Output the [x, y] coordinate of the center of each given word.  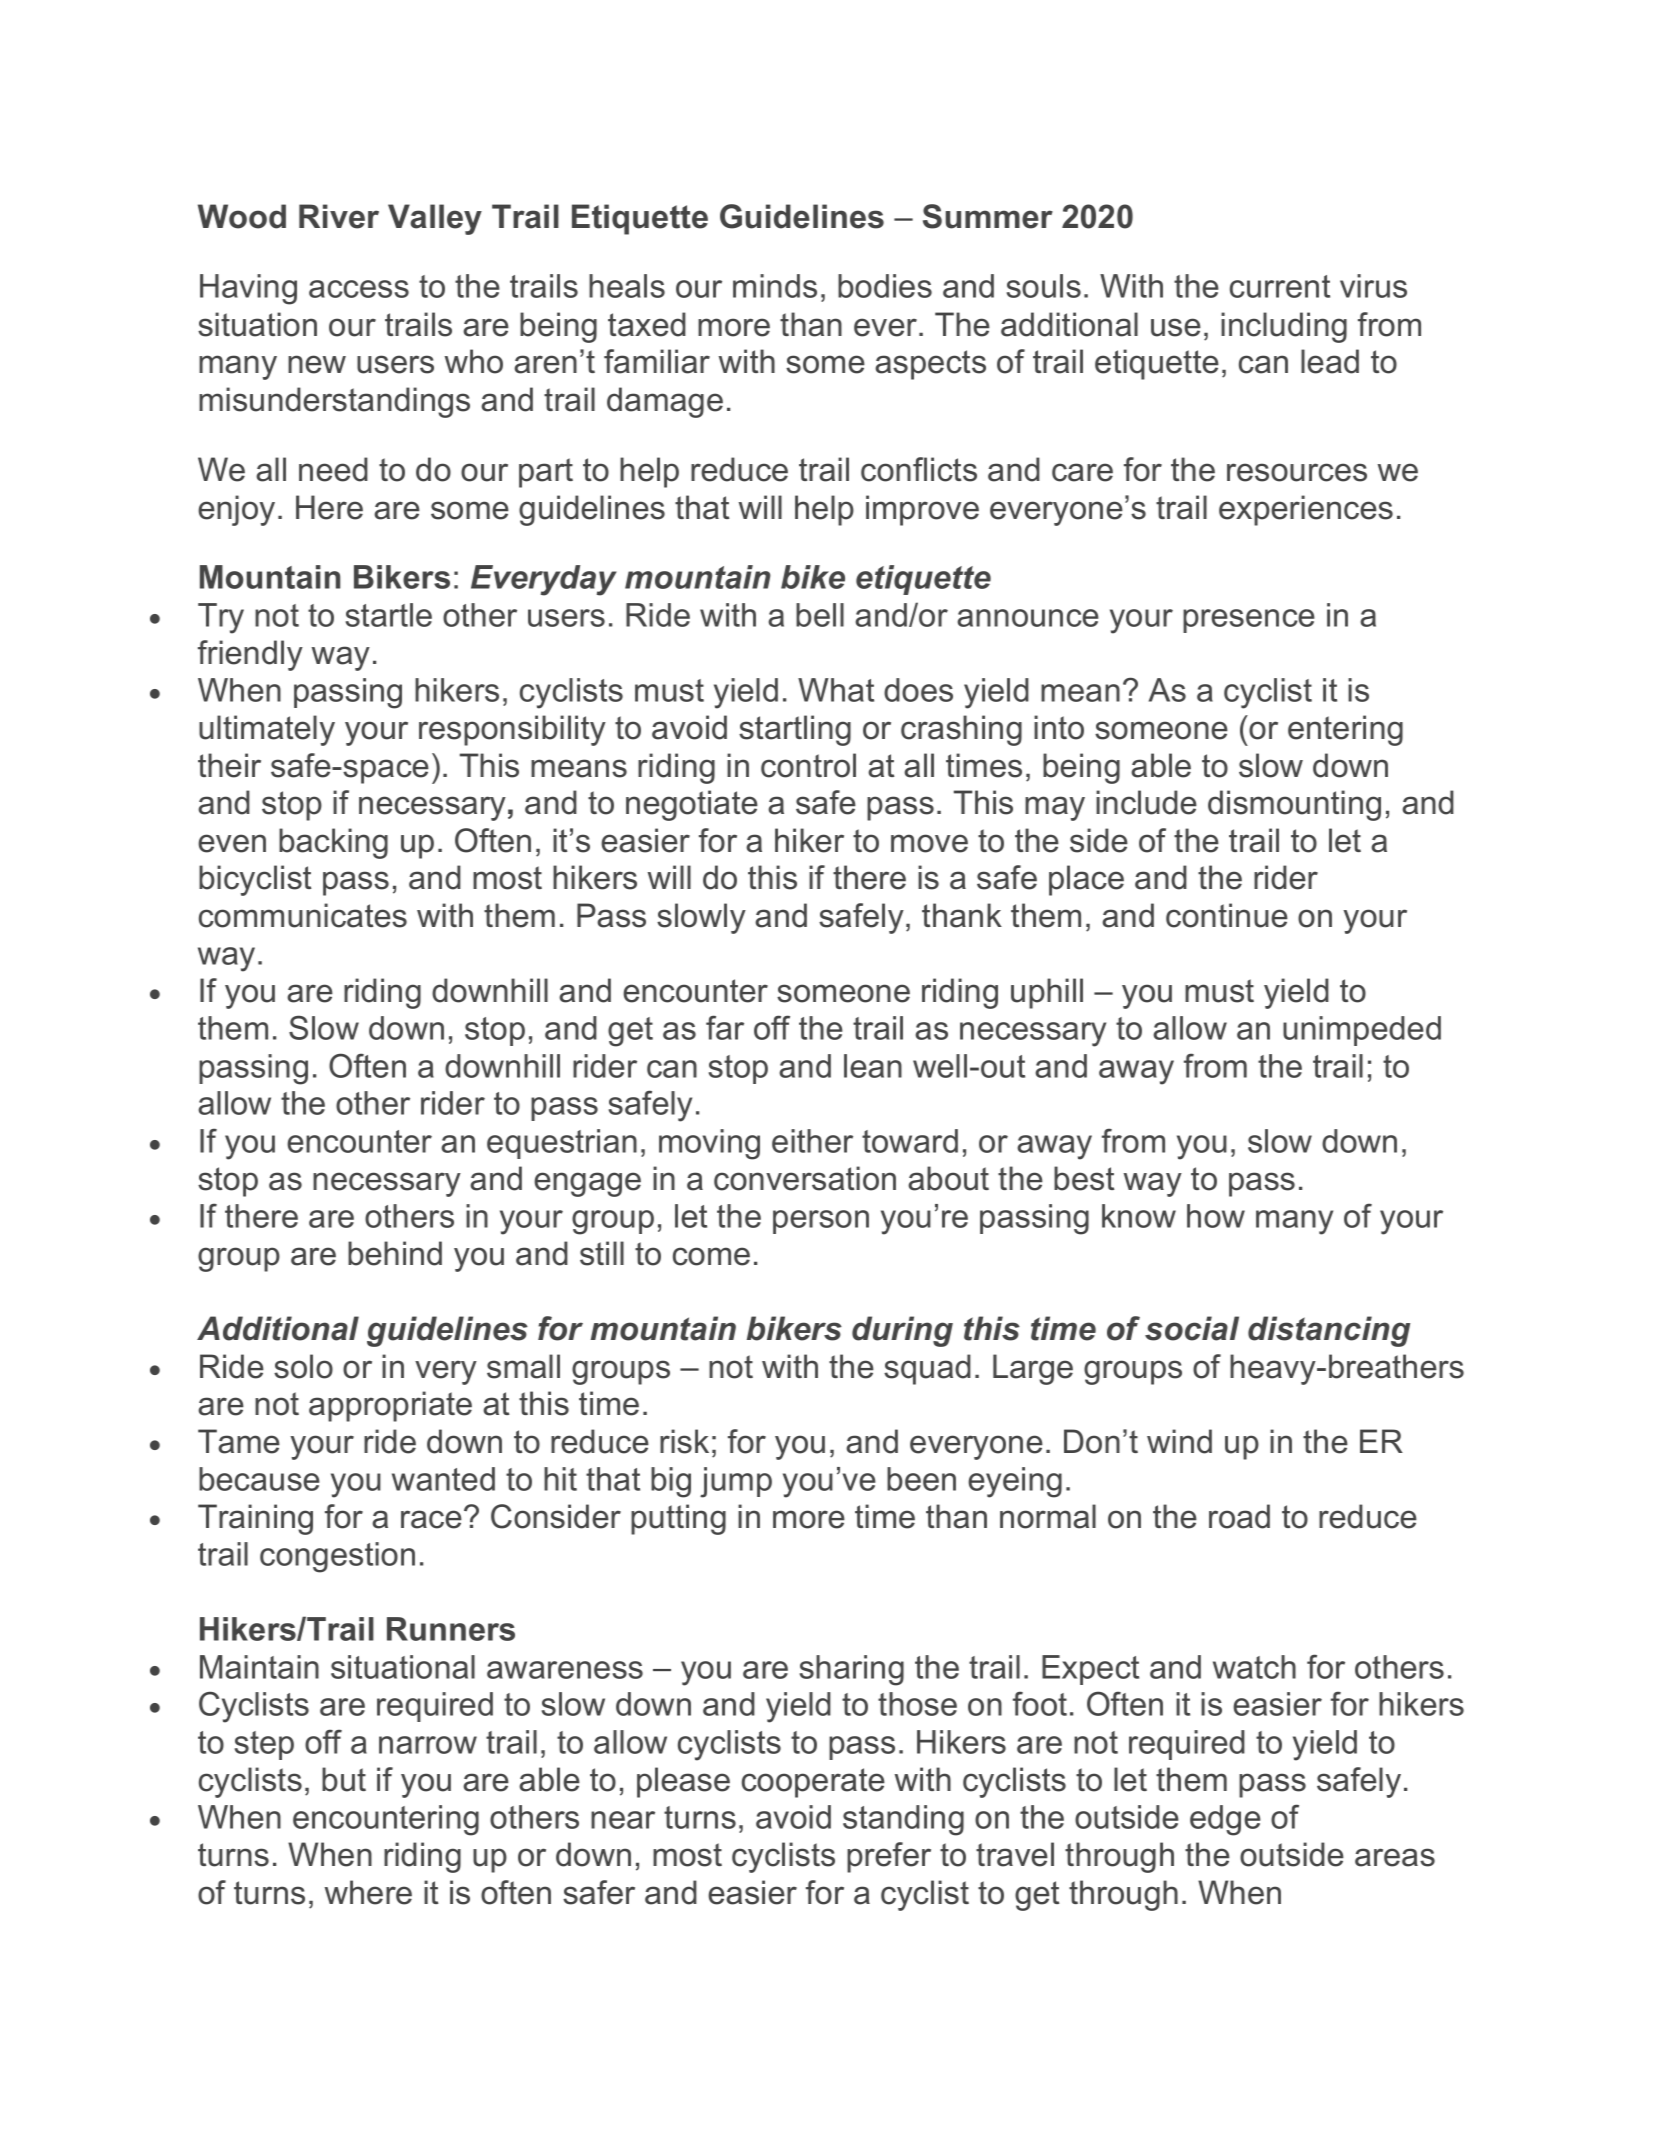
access [359, 289]
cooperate [813, 1783]
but [344, 1779]
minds [775, 286]
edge [1225, 1820]
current [1280, 286]
